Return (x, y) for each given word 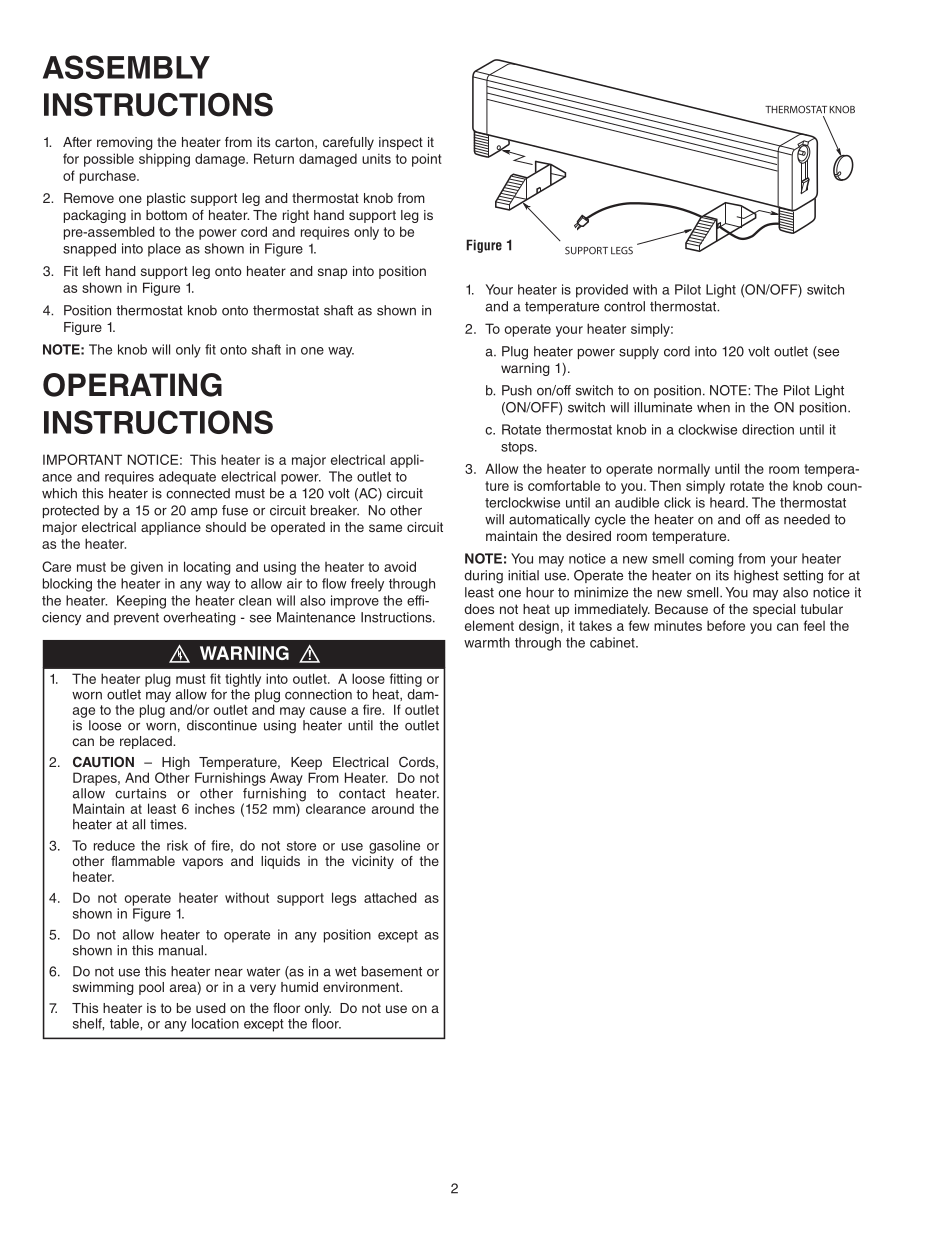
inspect (401, 143)
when (713, 407)
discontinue (222, 725)
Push (517, 390)
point (427, 160)
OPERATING (132, 385)
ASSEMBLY (126, 67)
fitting (406, 680)
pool (151, 988)
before (726, 625)
